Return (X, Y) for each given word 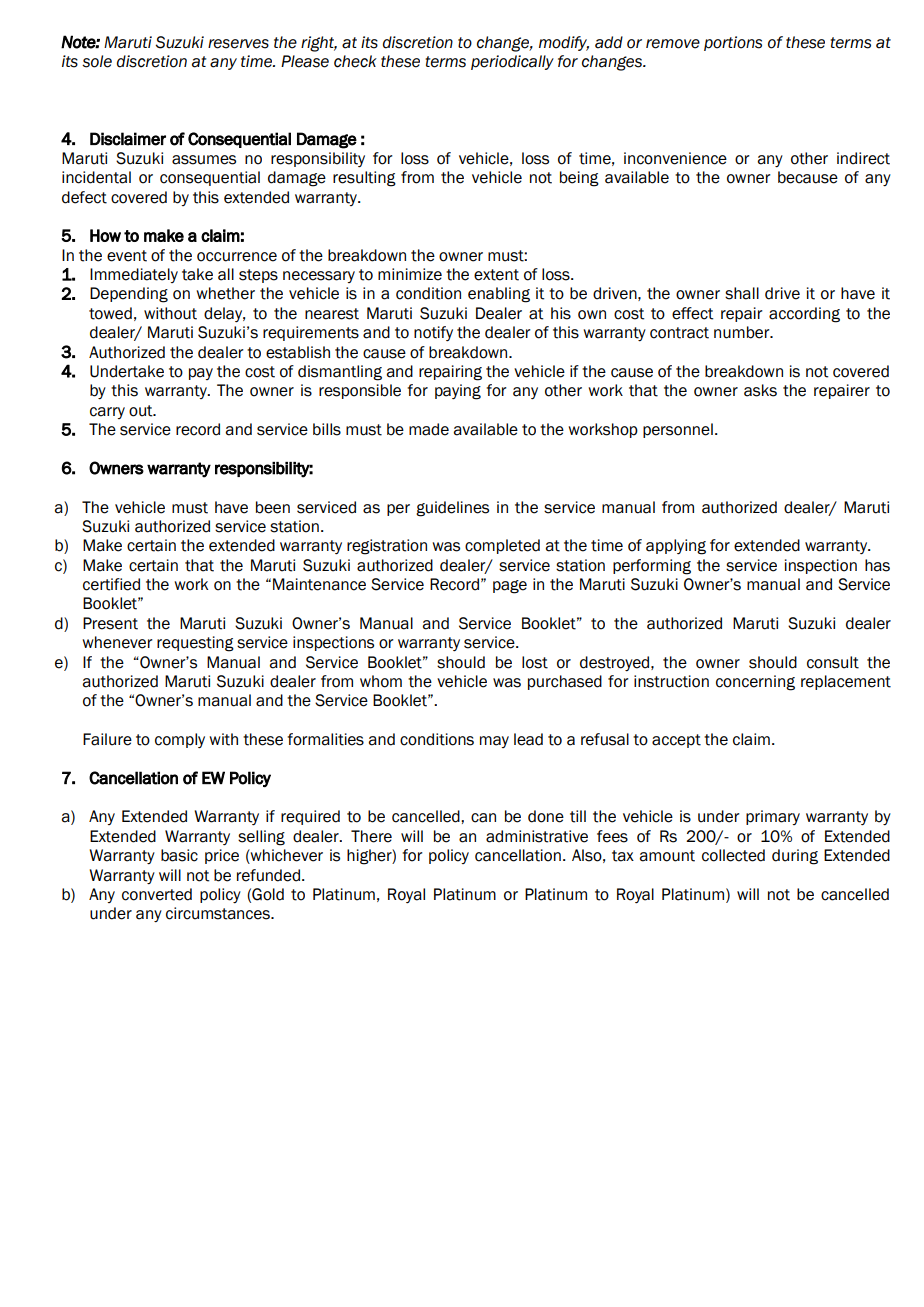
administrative (537, 836)
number (743, 332)
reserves (238, 44)
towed (110, 313)
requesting (195, 644)
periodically (512, 62)
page (510, 587)
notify (433, 333)
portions (733, 43)
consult (833, 662)
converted (157, 894)
